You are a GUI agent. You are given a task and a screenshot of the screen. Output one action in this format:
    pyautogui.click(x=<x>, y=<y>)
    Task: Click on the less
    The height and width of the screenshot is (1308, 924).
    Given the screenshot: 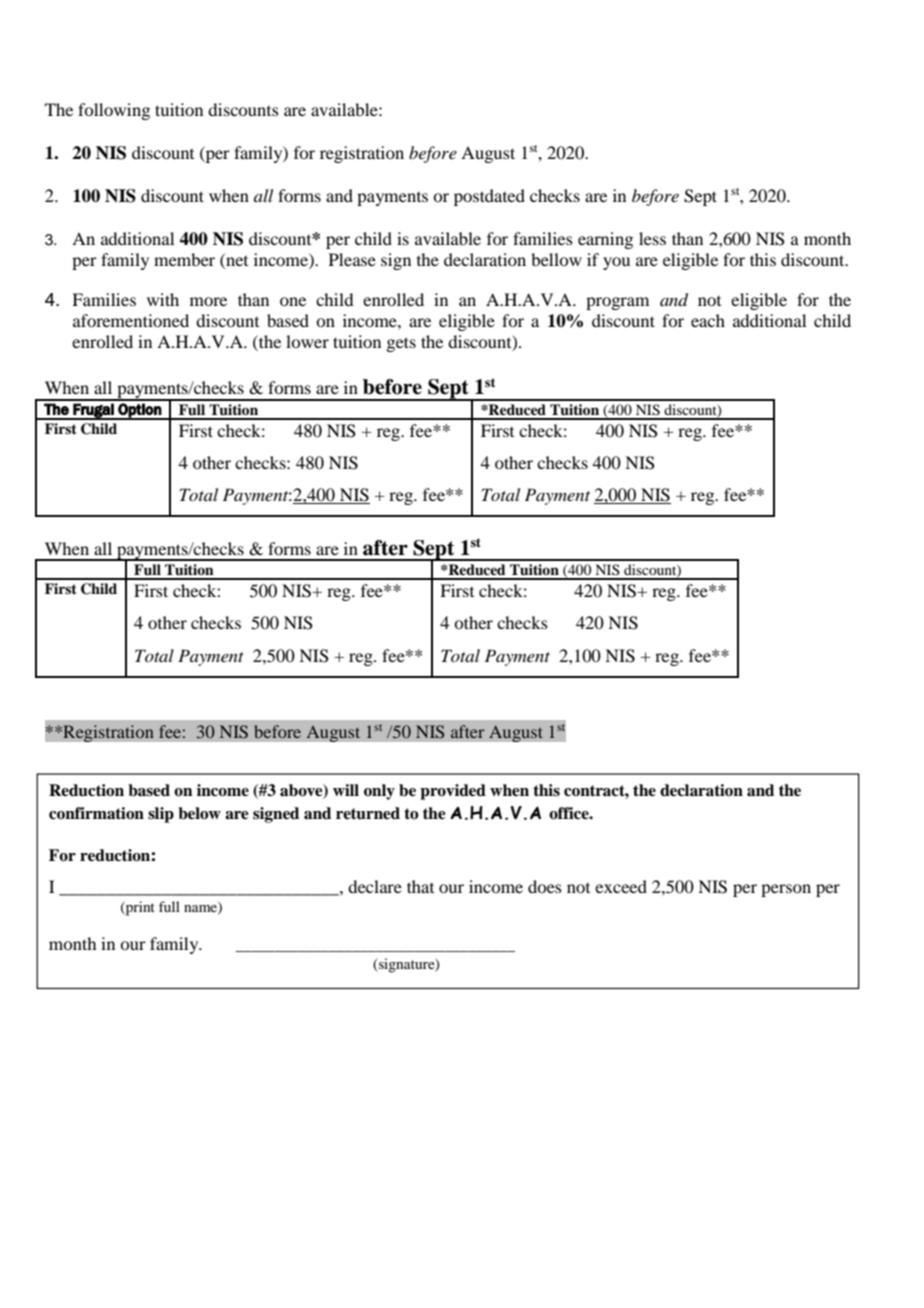 What is the action you would take?
    pyautogui.click(x=652, y=238)
